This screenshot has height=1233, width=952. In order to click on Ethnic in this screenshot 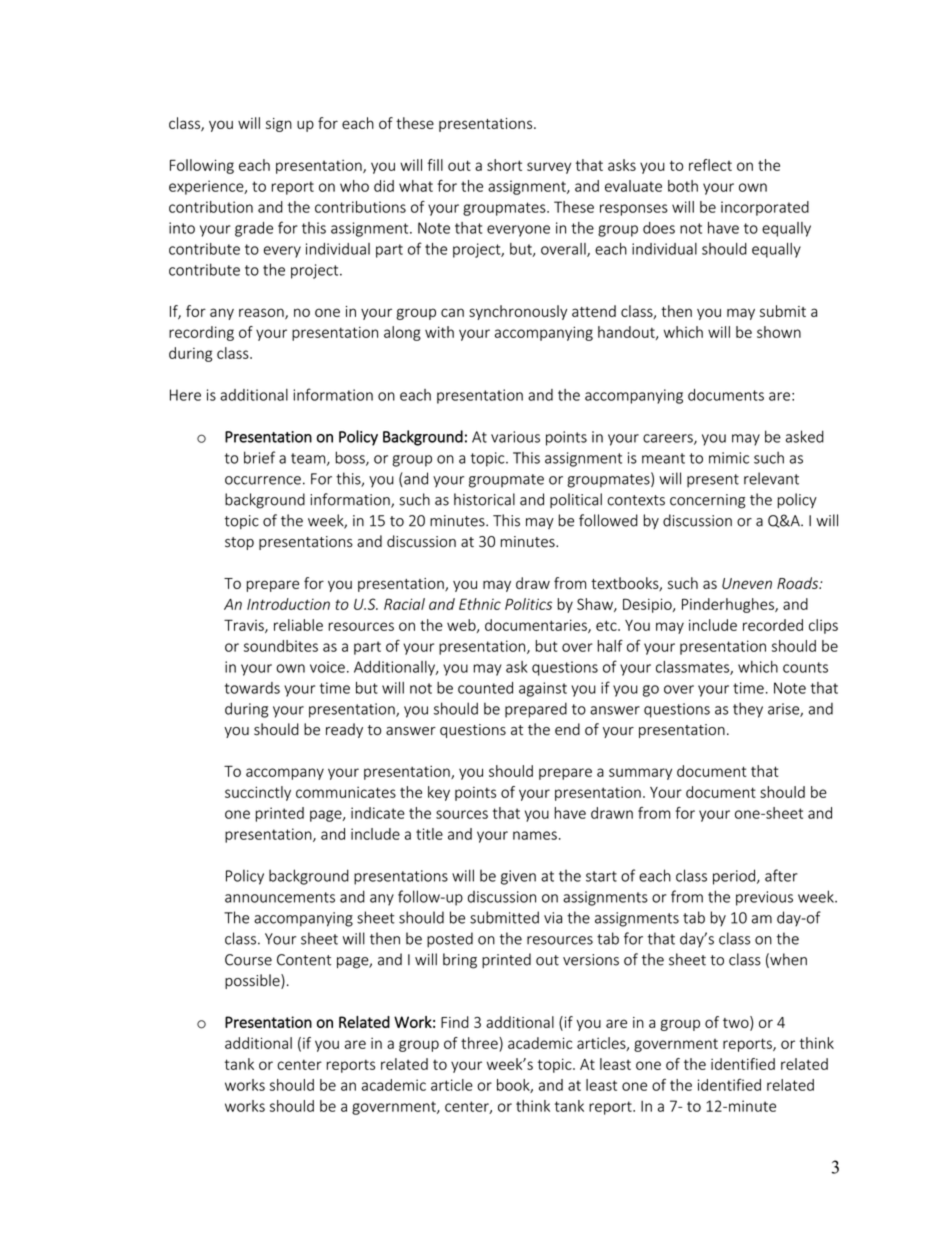, I will do `click(480, 604)`.
